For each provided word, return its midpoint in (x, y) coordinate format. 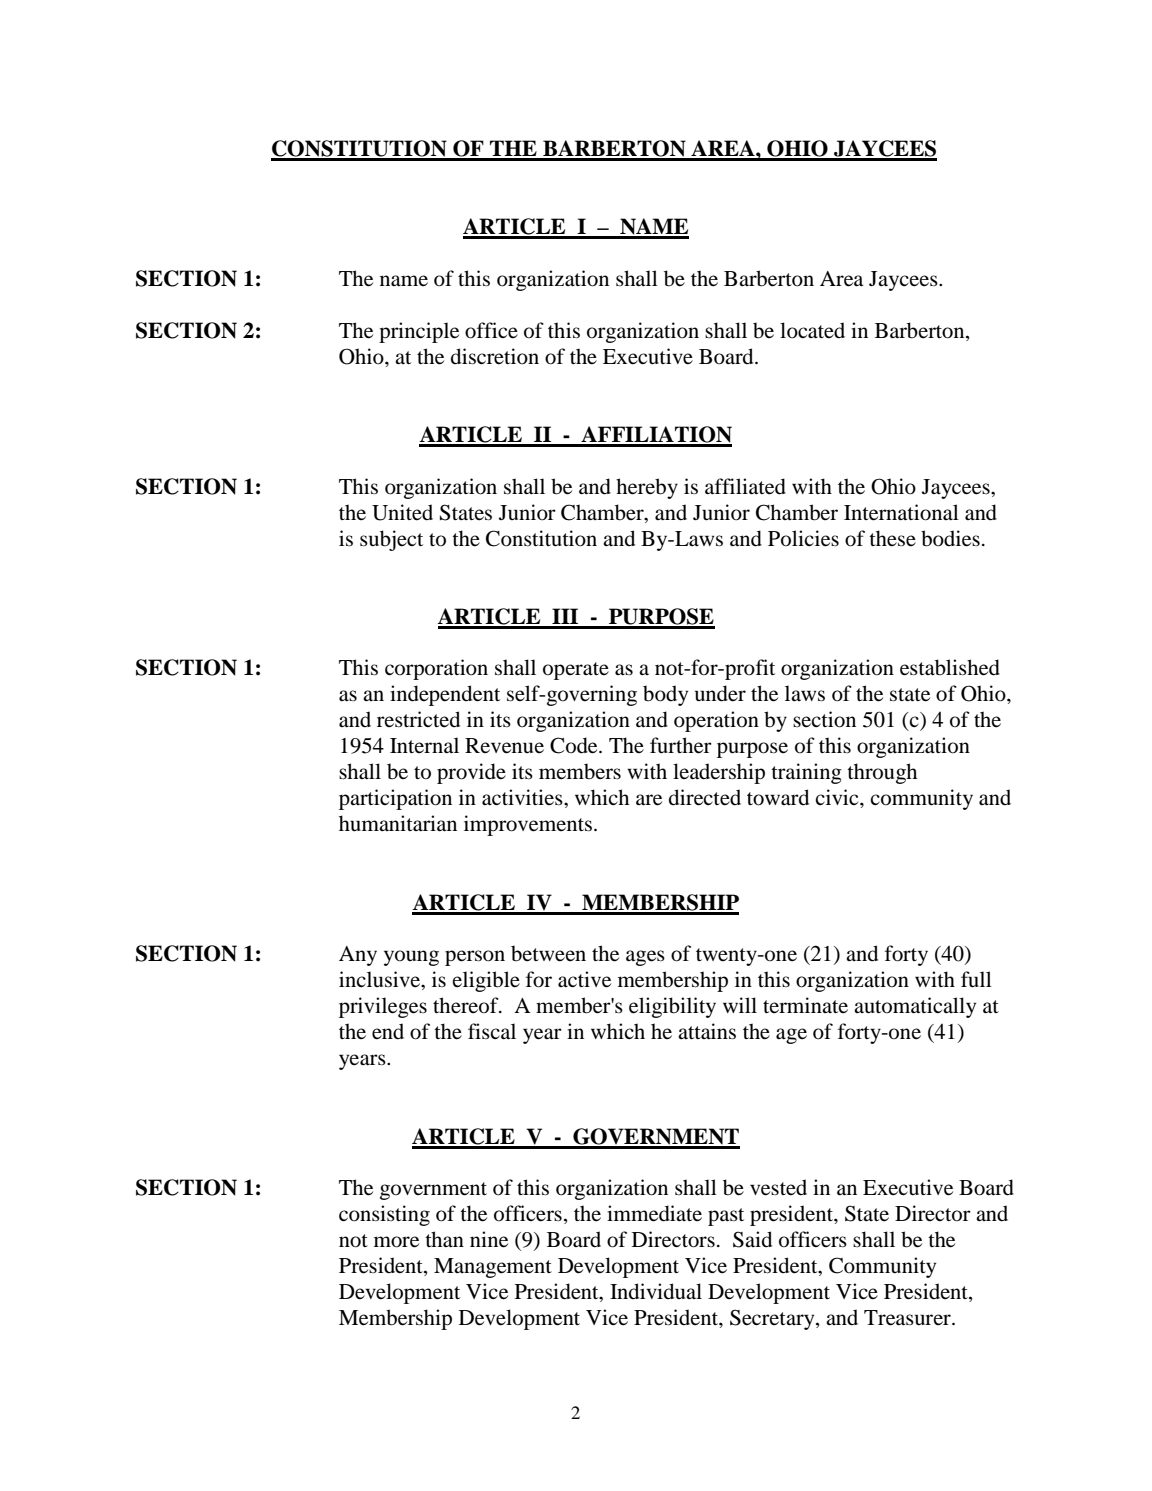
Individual (656, 1291)
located (812, 330)
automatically (915, 1007)
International (901, 512)
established (950, 667)
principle (419, 332)
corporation (436, 669)
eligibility (672, 1007)
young (411, 958)
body (665, 695)
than (444, 1239)
